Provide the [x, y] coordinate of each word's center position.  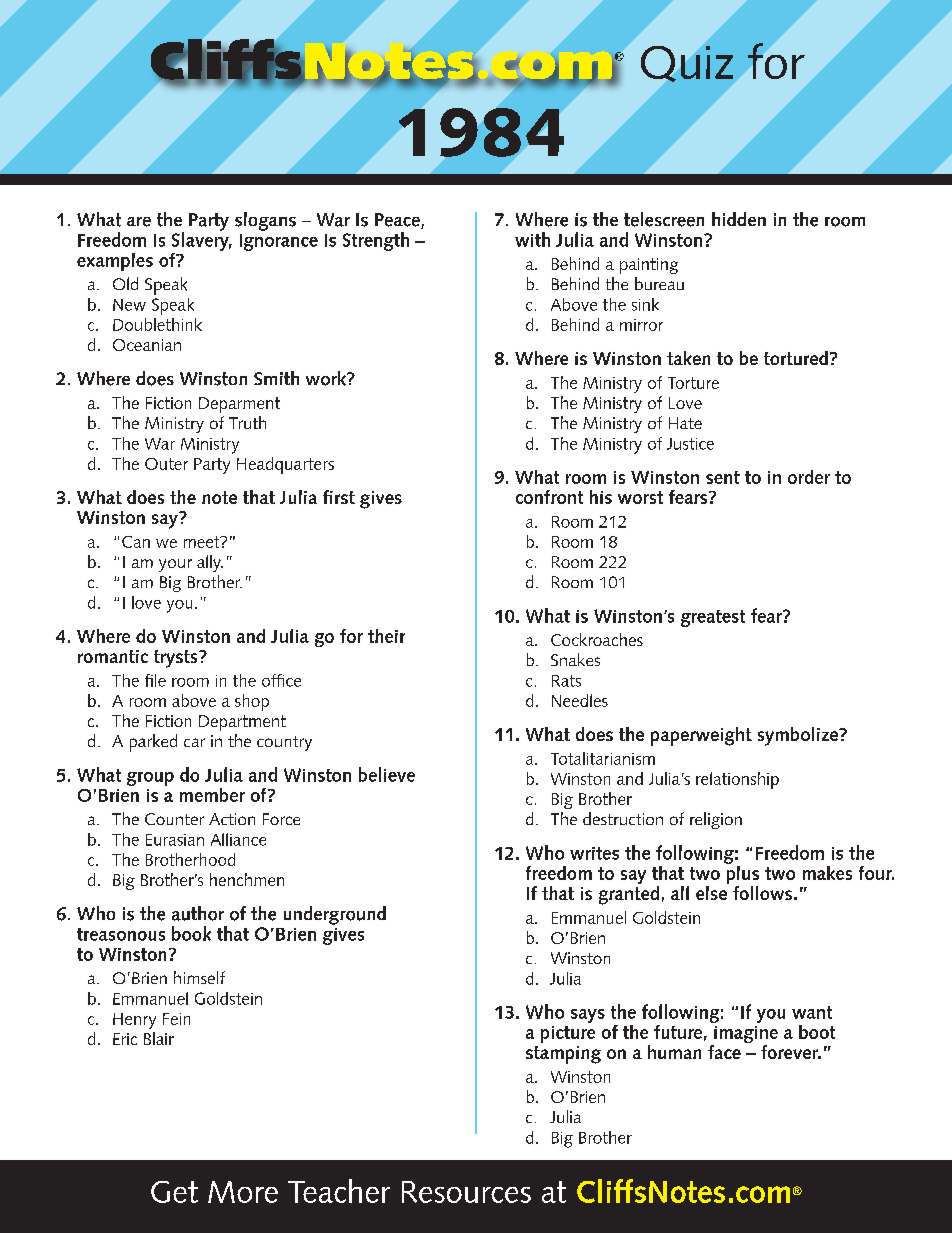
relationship [737, 780]
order [809, 477]
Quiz [687, 64]
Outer [166, 464]
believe [387, 774]
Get [174, 1192]
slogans [265, 221]
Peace [398, 221]
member [212, 795]
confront [549, 497]
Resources [466, 1192]
